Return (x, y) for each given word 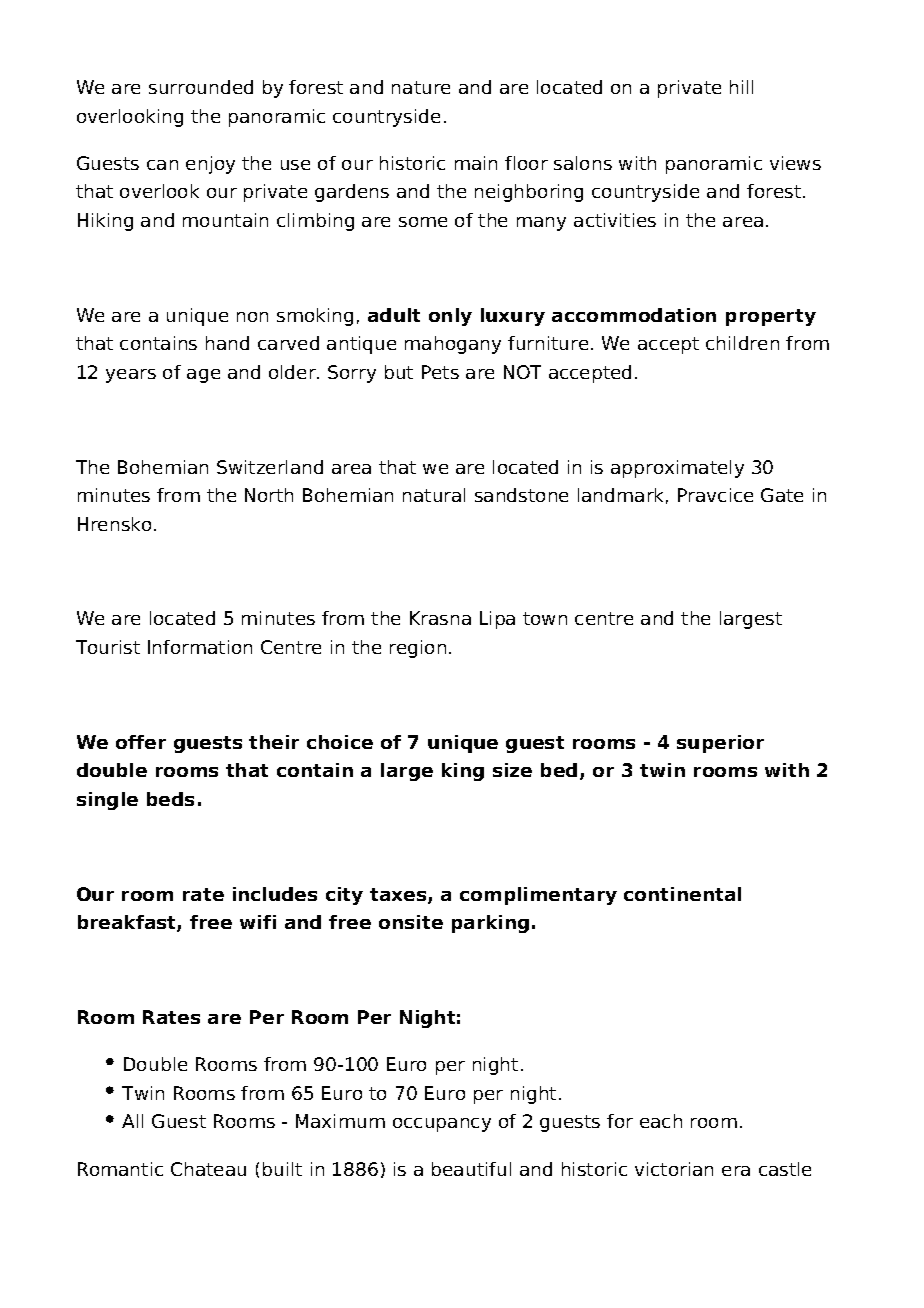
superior (720, 744)
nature (421, 87)
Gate (782, 495)
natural (434, 495)
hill (741, 87)
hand (227, 343)
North (269, 495)
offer (141, 742)
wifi (258, 922)
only (450, 317)
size (512, 770)
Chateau (208, 1169)
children (742, 343)
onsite (411, 922)
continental (682, 894)
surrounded (201, 87)
